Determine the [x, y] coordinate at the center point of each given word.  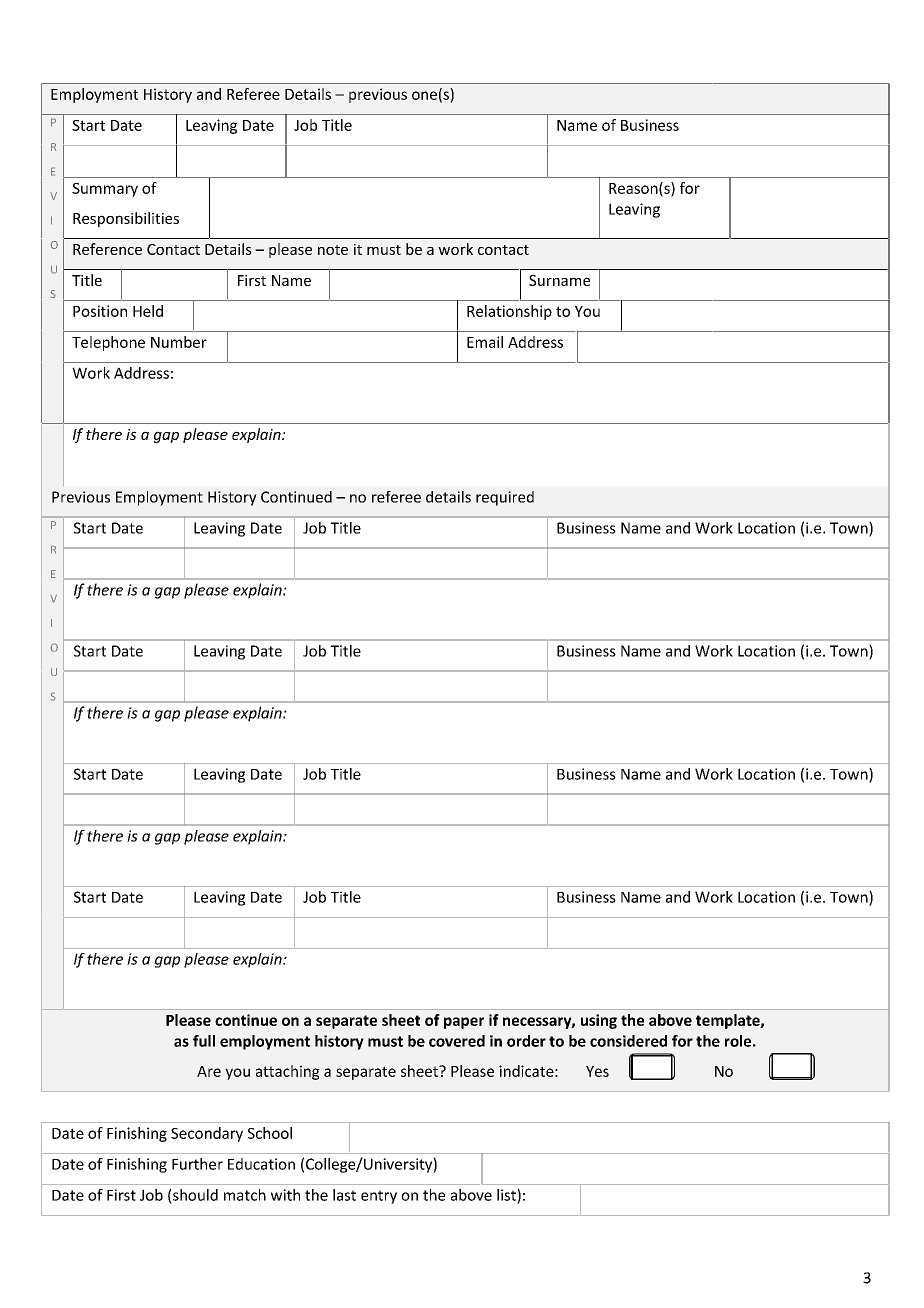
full [204, 1041]
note [333, 250]
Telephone [108, 343]
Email [485, 342]
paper [464, 1023]
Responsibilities [126, 219]
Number [179, 342]
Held [148, 311]
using [599, 1021]
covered [457, 1041]
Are [209, 1071]
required [505, 498]
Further [197, 1164]
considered [628, 1041]
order [526, 1041]
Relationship [509, 312]
